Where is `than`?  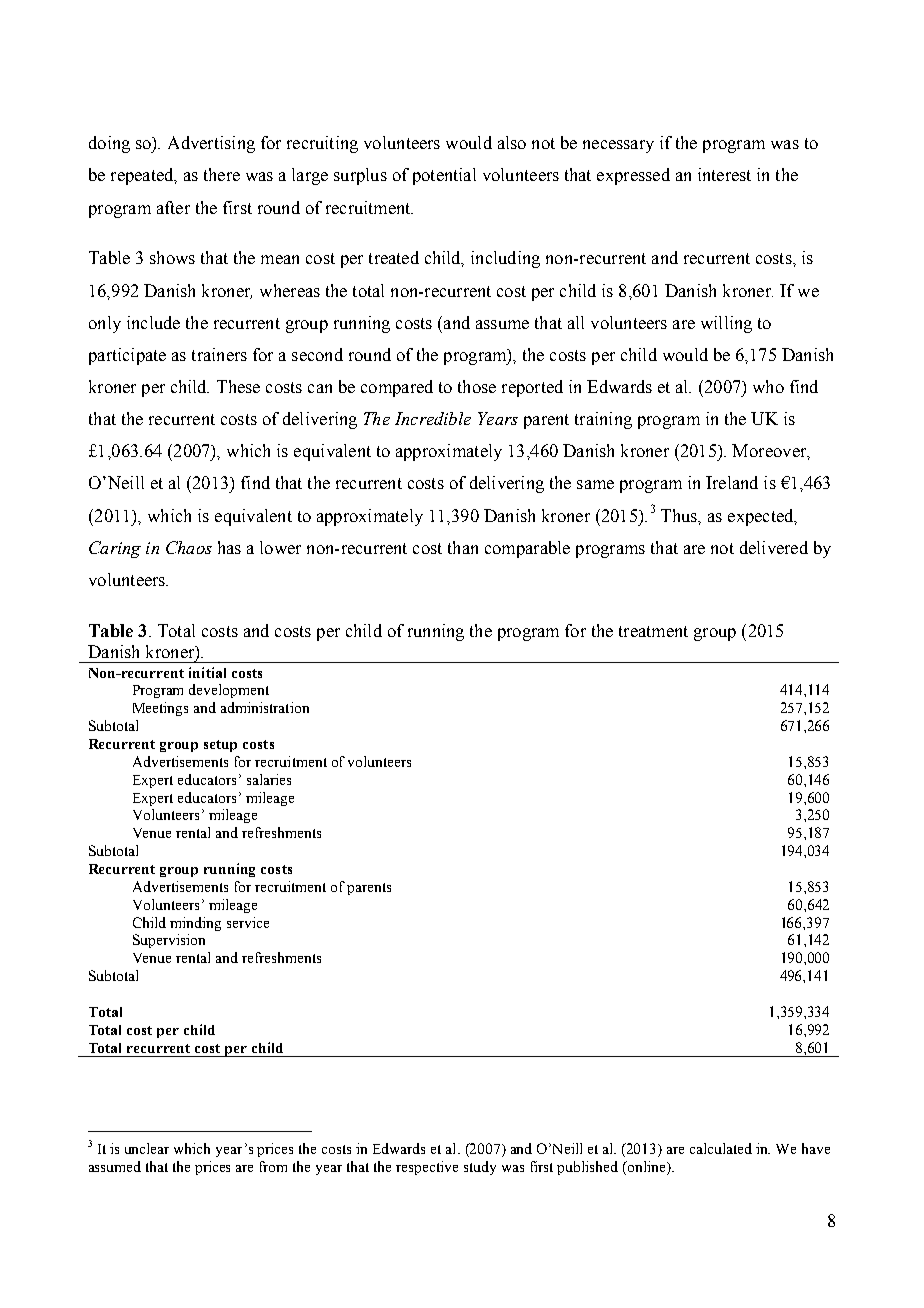 than is located at coordinates (463, 547).
